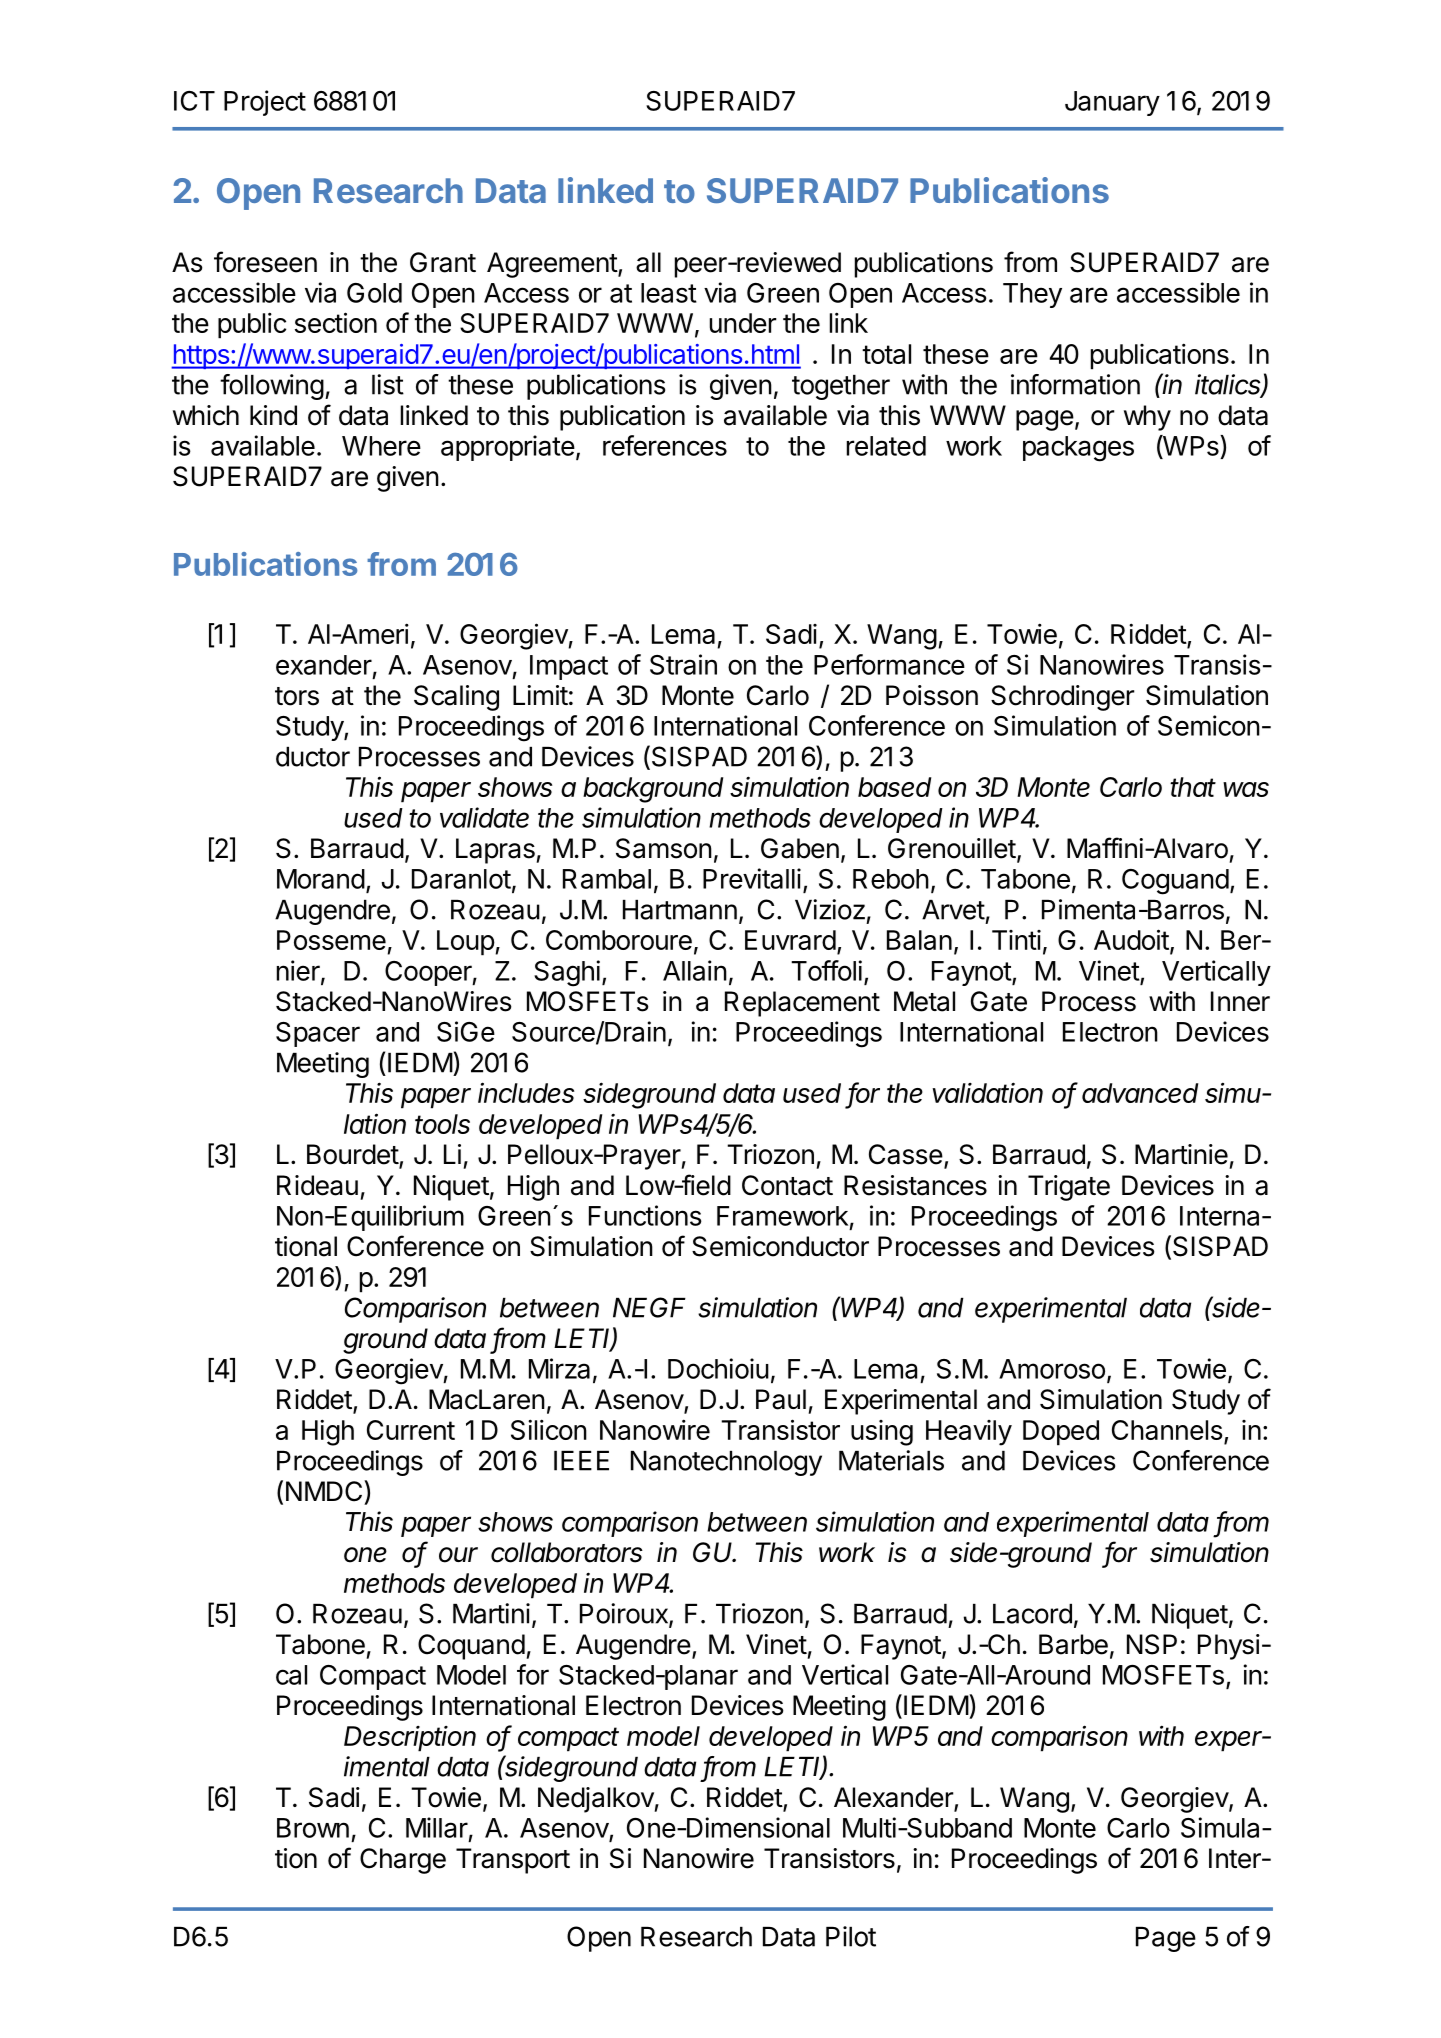 This document has width=1441, height=2038. Describe the element at coordinates (781, 1399) in the document. I see `Paul` at that location.
